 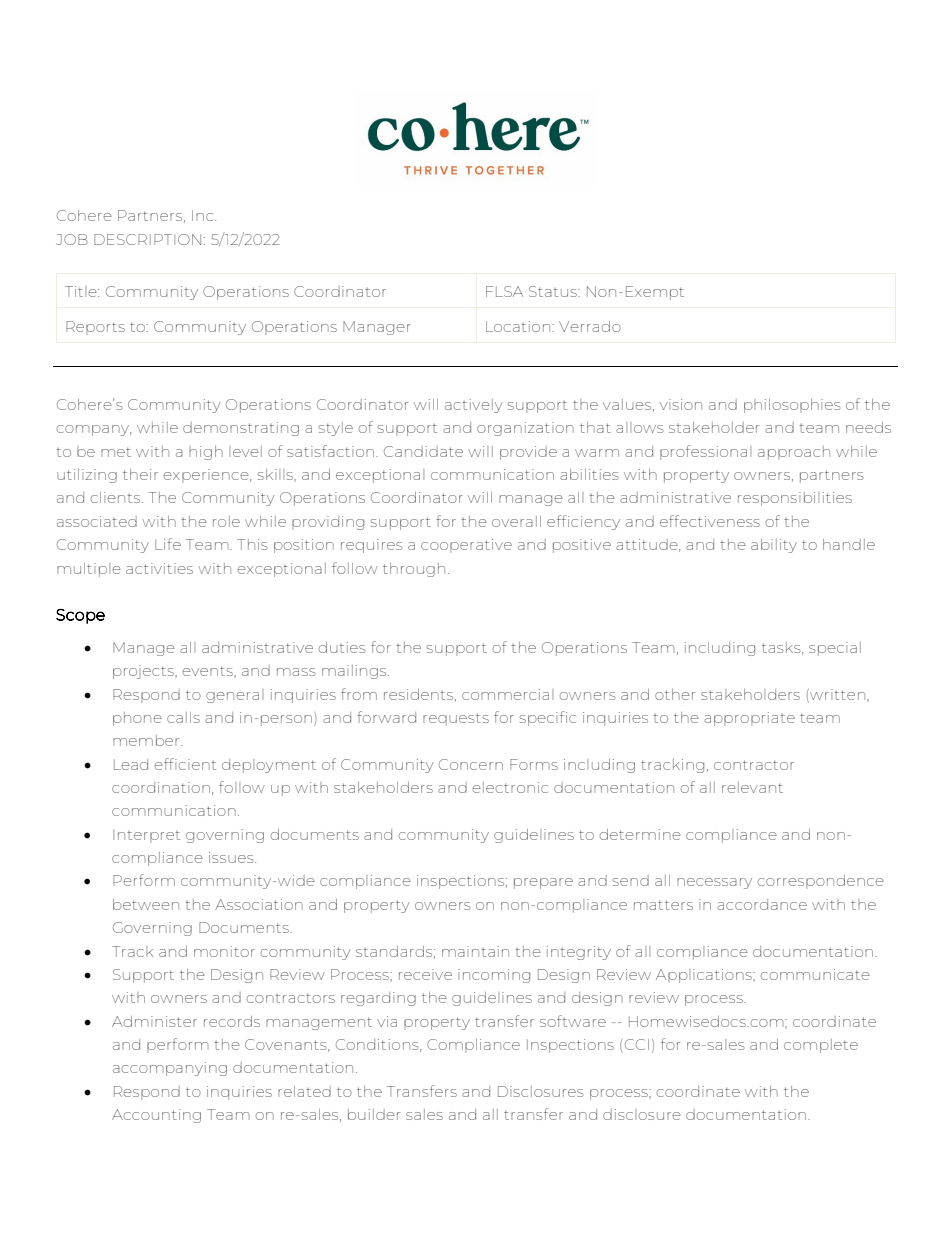 What do you see at coordinates (156, 1116) in the screenshot?
I see `Accounting` at bounding box center [156, 1116].
